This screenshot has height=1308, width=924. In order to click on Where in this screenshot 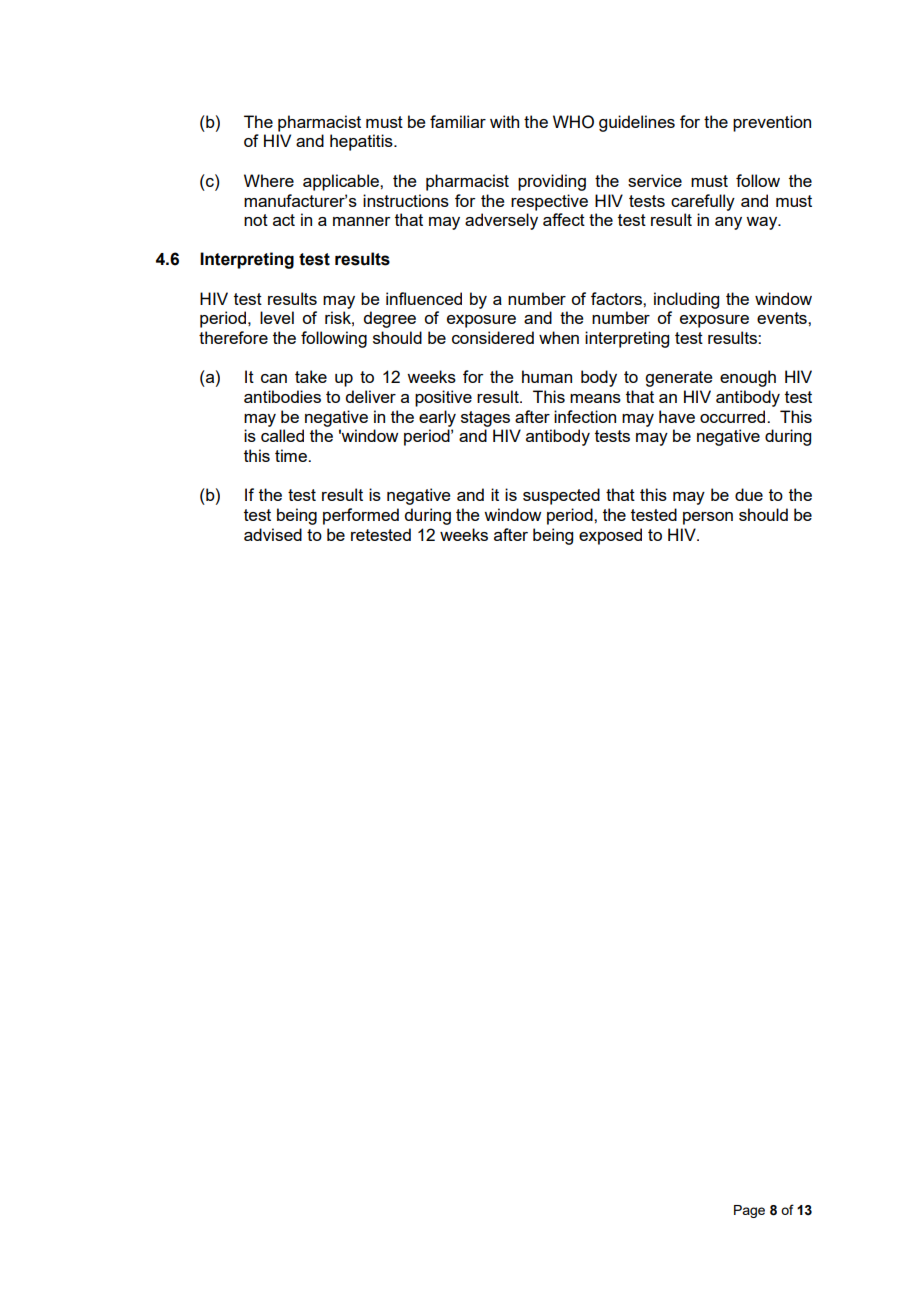, I will do `click(269, 180)`.
